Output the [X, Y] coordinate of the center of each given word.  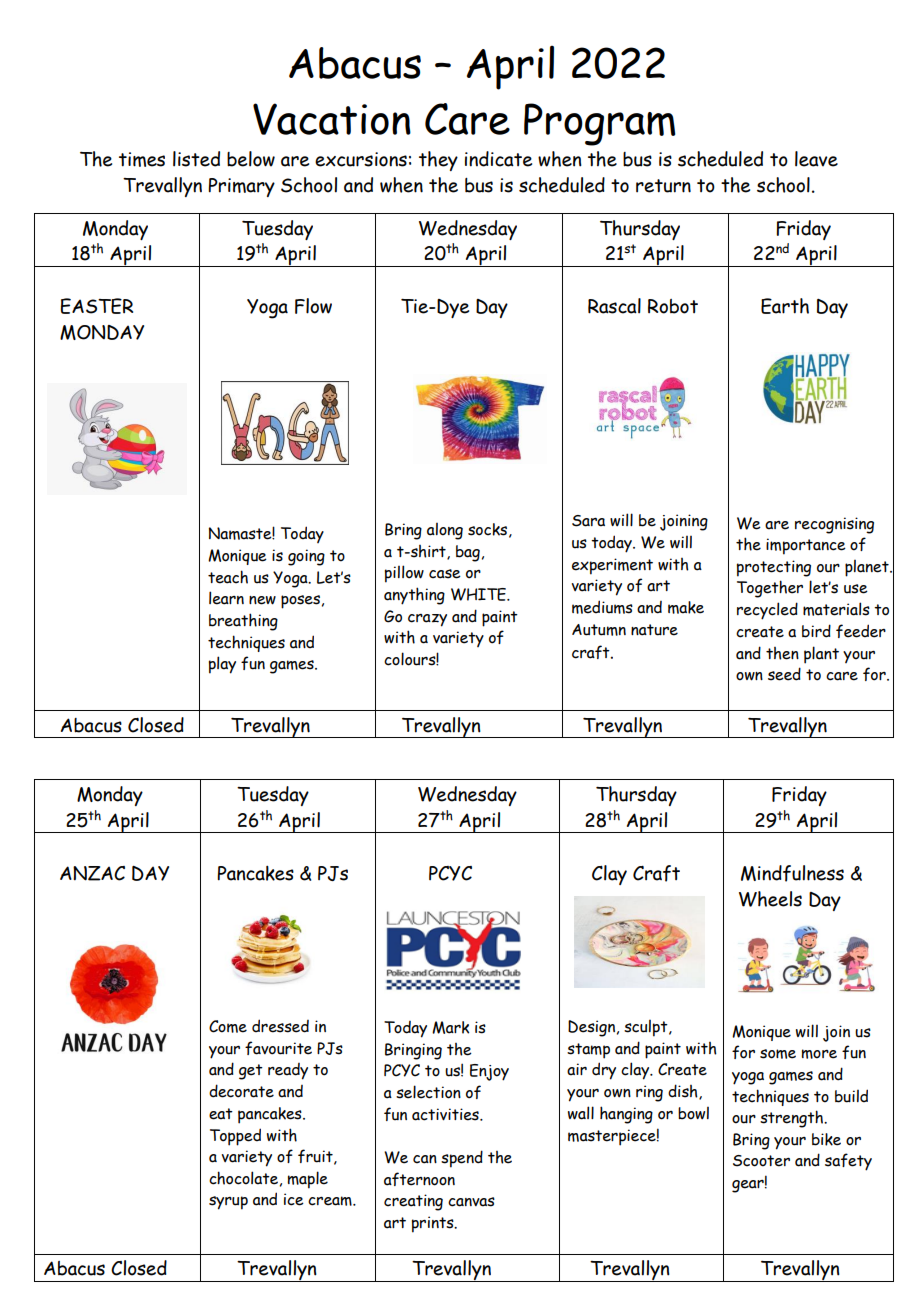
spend [462, 1159]
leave [816, 159]
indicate [498, 159]
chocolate [243, 1178]
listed [196, 159]
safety [848, 1162]
